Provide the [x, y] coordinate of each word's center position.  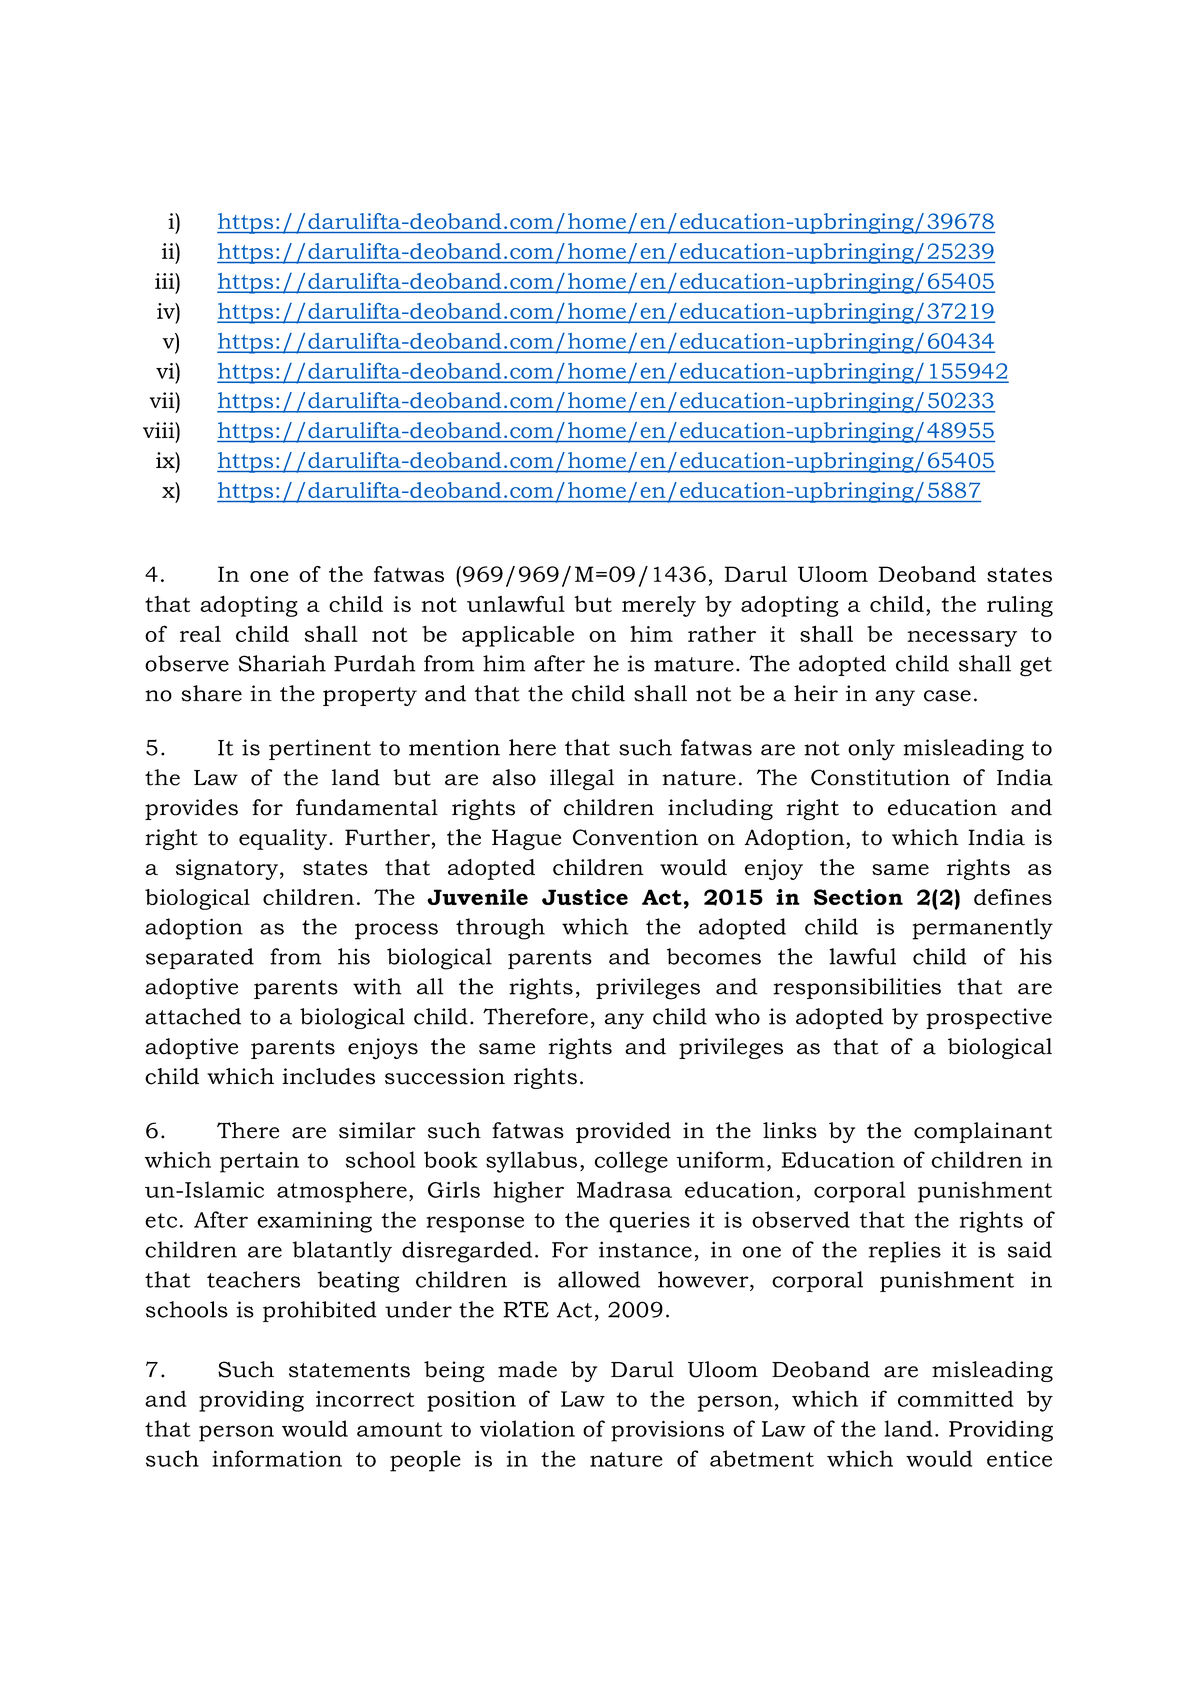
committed [956, 1398]
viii [160, 430]
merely [659, 606]
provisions [667, 1431]
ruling [1020, 606]
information [277, 1458]
